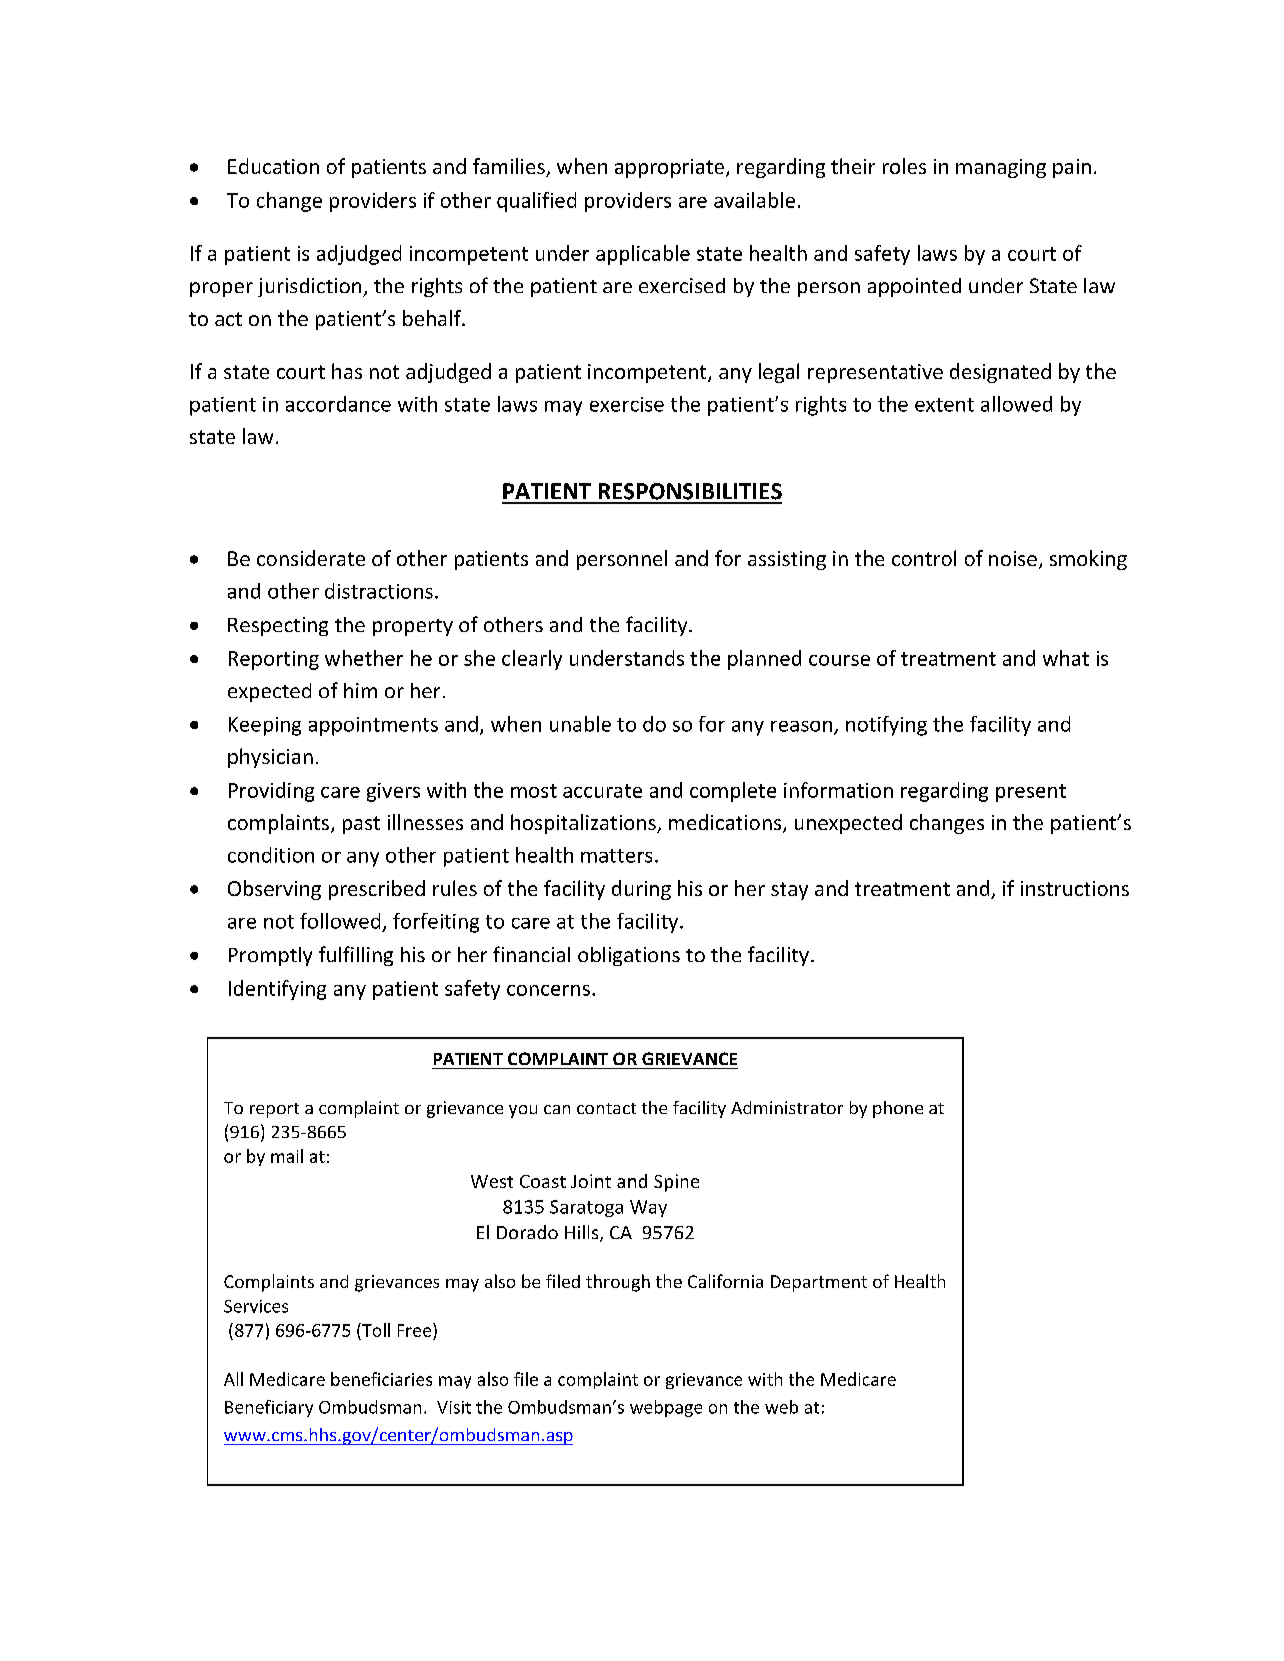  Describe the element at coordinates (1001, 168) in the screenshot. I see `managing` at that location.
